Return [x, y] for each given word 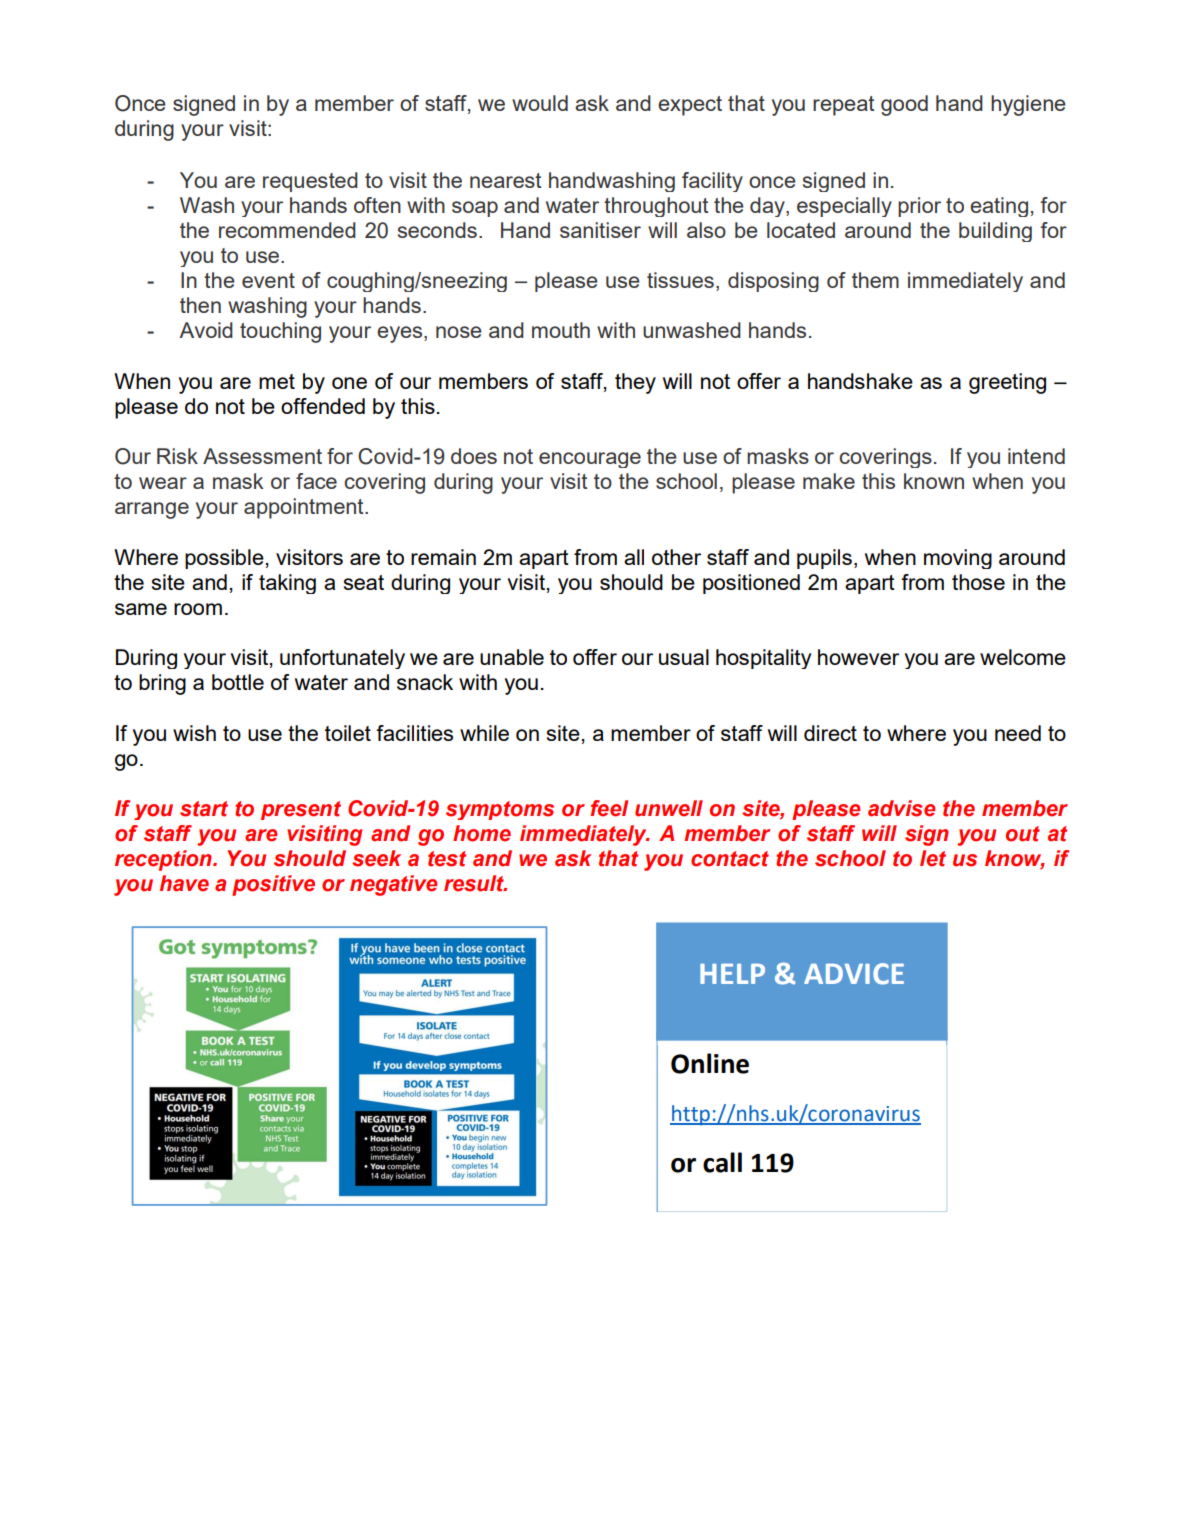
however [858, 657]
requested [310, 182]
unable [512, 657]
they [635, 383]
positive [273, 885]
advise [901, 808]
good [904, 105]
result [475, 883]
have [184, 883]
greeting [1007, 383]
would [540, 103]
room [198, 609]
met [277, 381]
